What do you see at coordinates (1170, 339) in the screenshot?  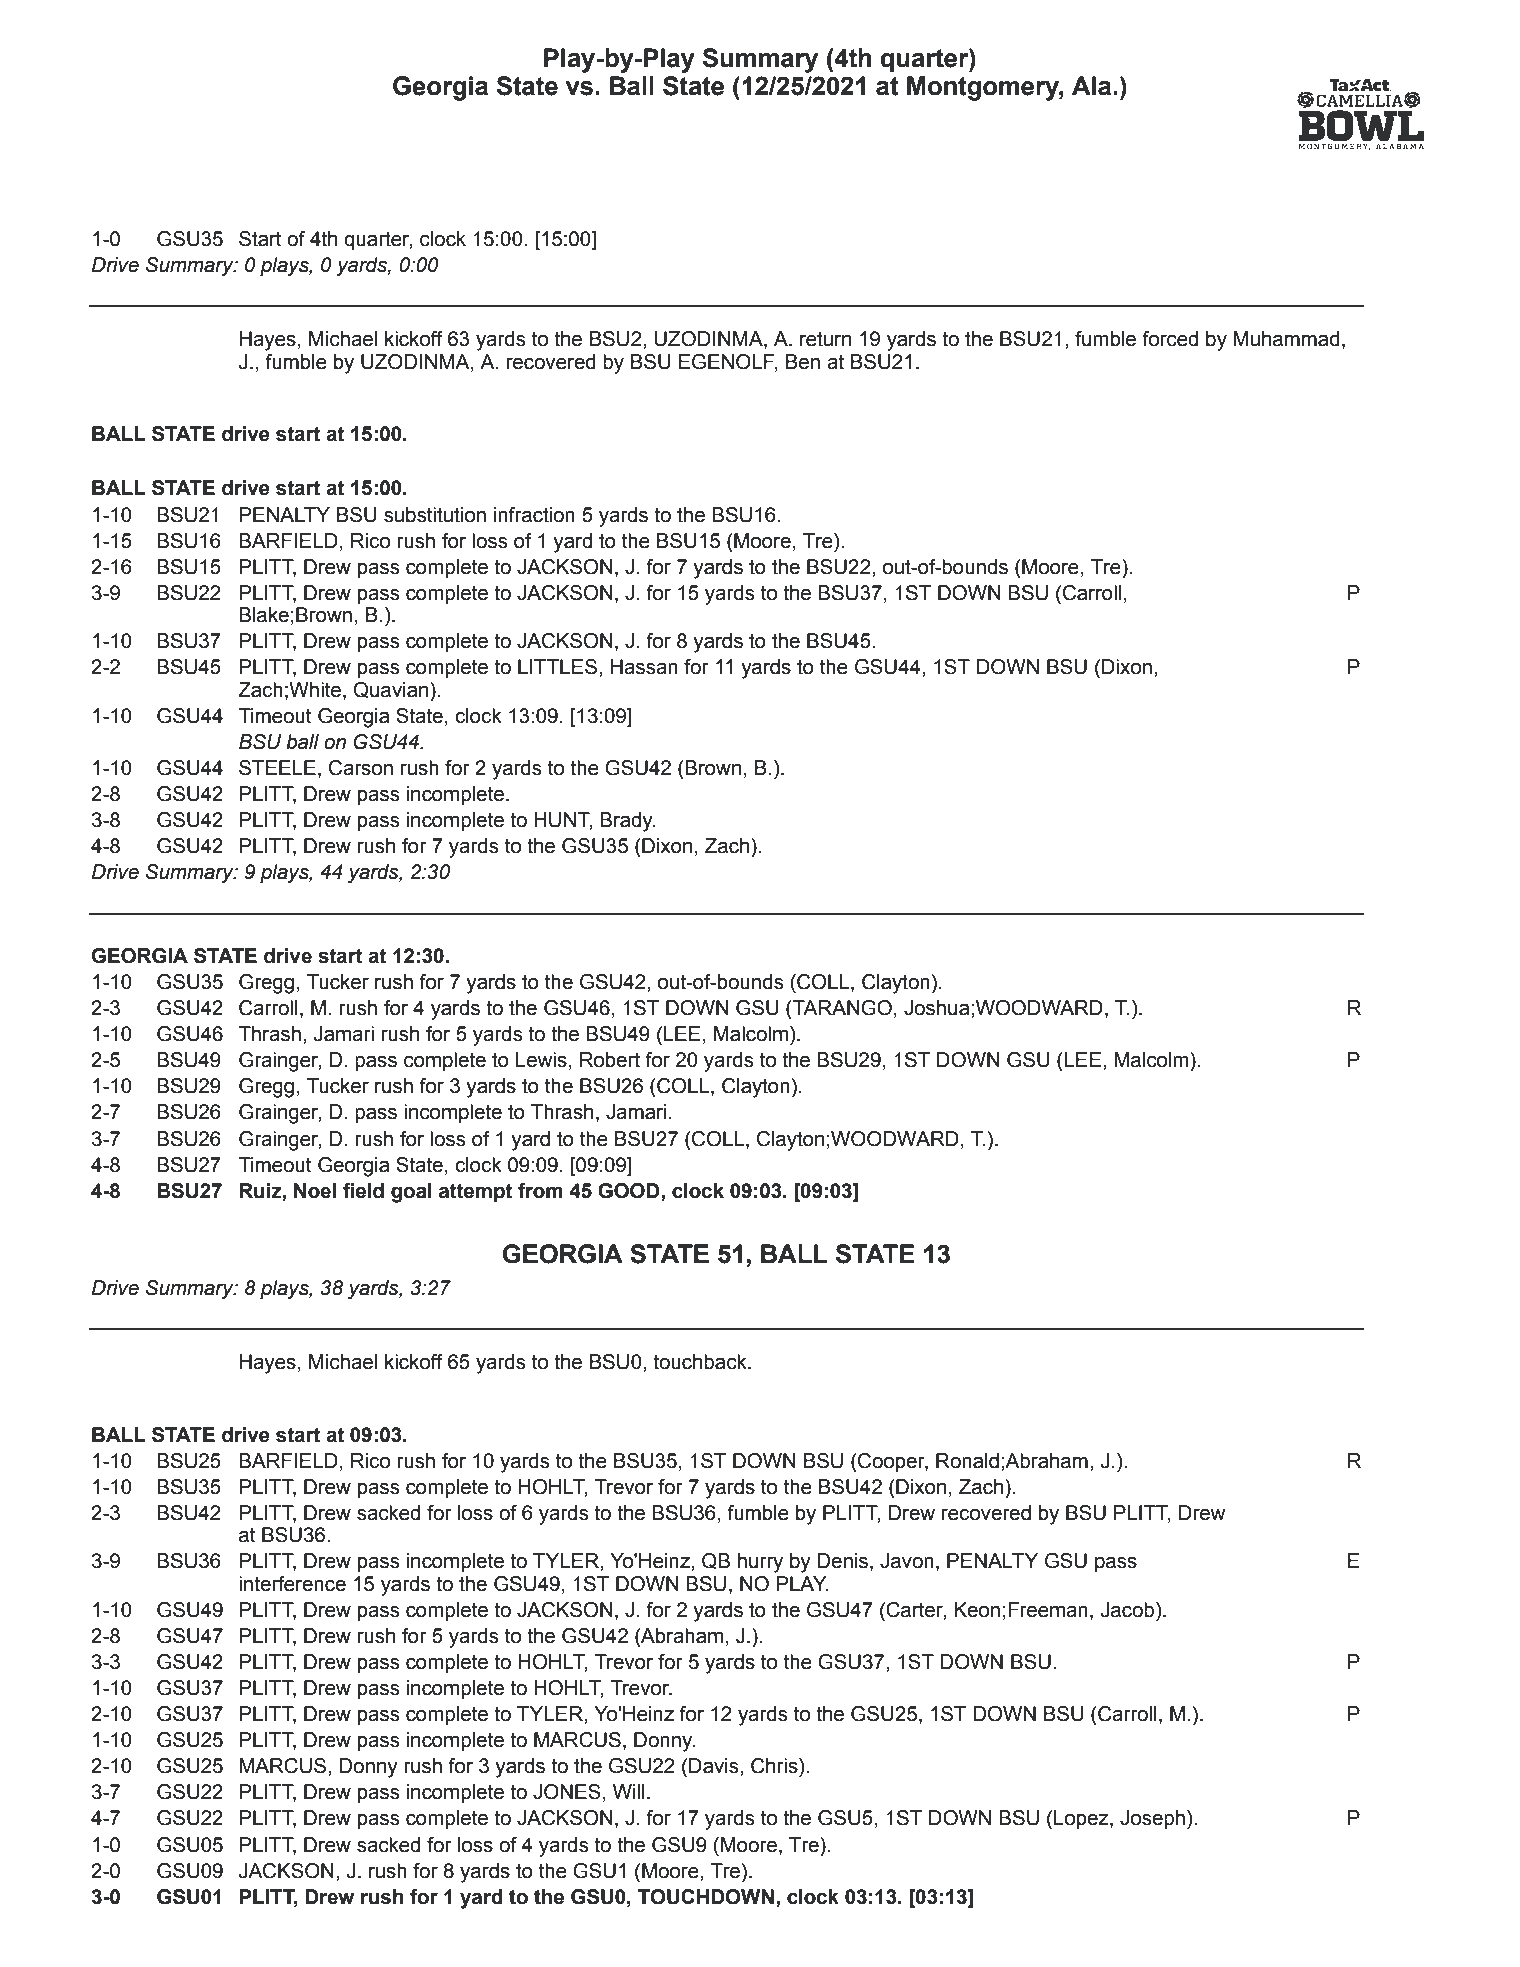 I see `forced` at bounding box center [1170, 339].
